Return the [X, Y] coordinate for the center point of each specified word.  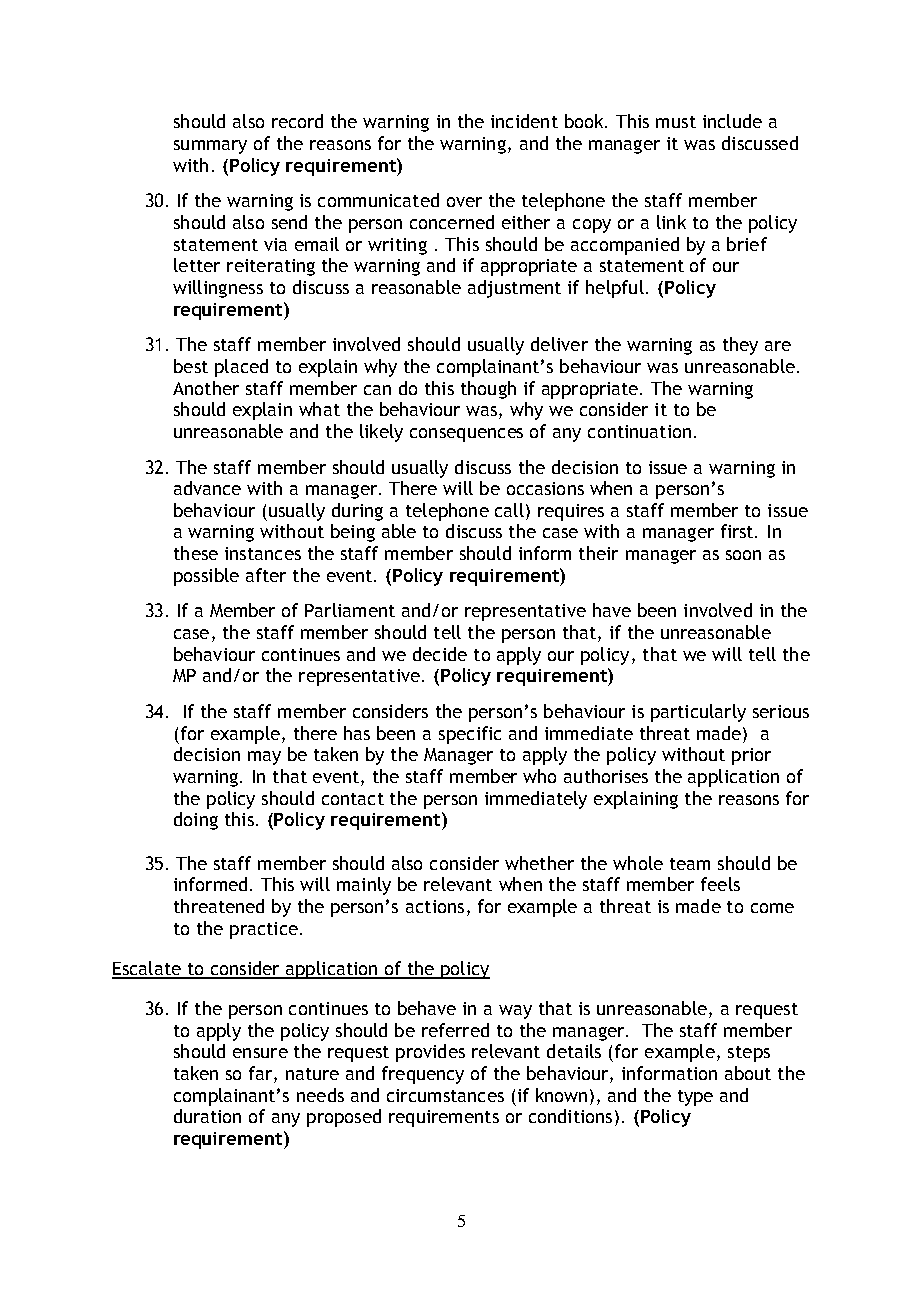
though [488, 390]
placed [241, 368]
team [690, 864]
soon [743, 555]
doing [196, 821]
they [740, 346]
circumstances [445, 1095]
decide [440, 654]
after [266, 575]
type [695, 1098]
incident [524, 121]
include [732, 121]
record [297, 121]
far [262, 1074]
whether [539, 863]
